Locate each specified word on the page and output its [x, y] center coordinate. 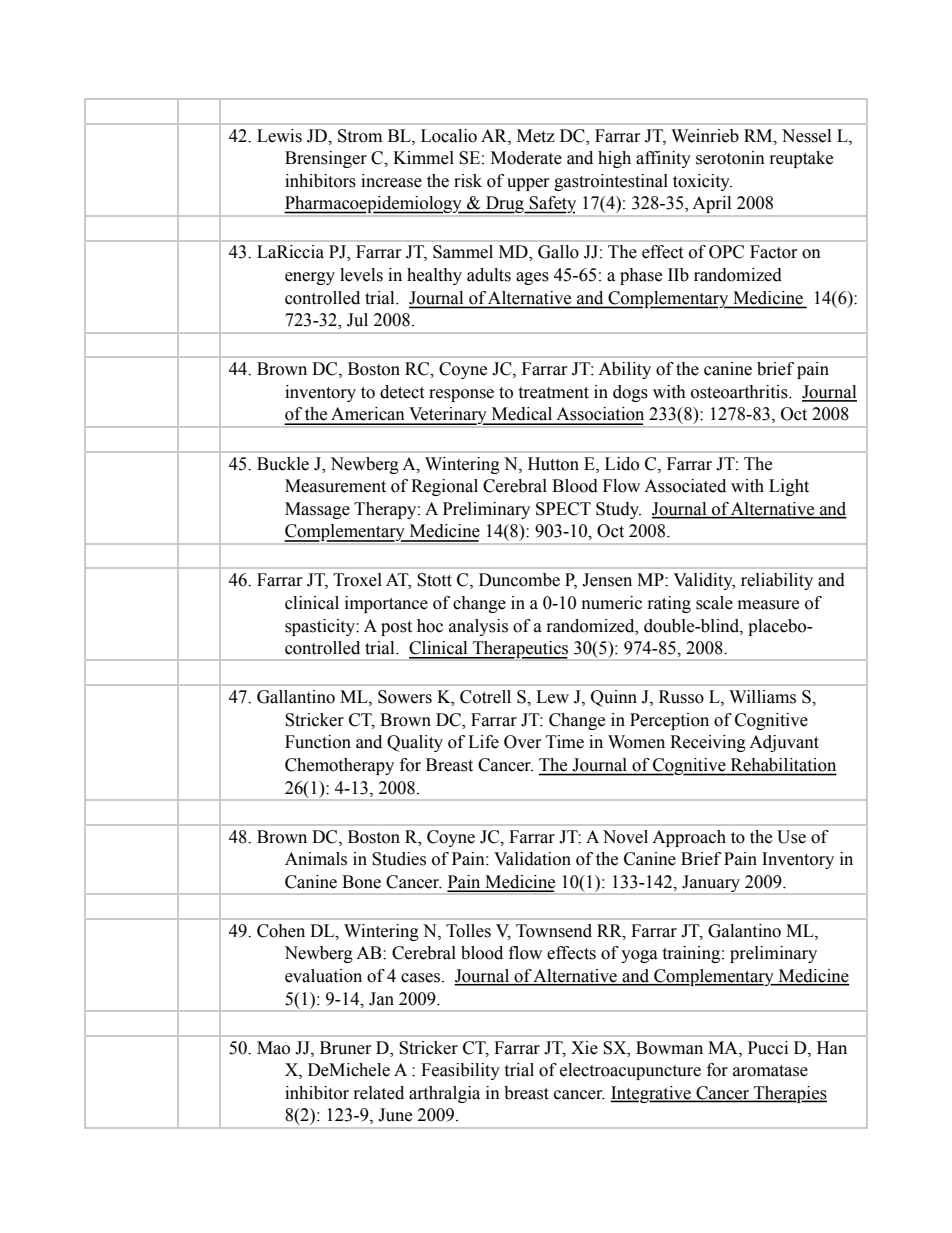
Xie [584, 1048]
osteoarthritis [740, 392]
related [379, 1093]
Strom [360, 136]
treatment [553, 393]
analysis [478, 627]
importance [386, 604]
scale [714, 603]
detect [402, 392]
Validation [532, 859]
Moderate [526, 158]
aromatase [770, 1071]
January [711, 884]
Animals [316, 859]
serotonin [730, 158]
